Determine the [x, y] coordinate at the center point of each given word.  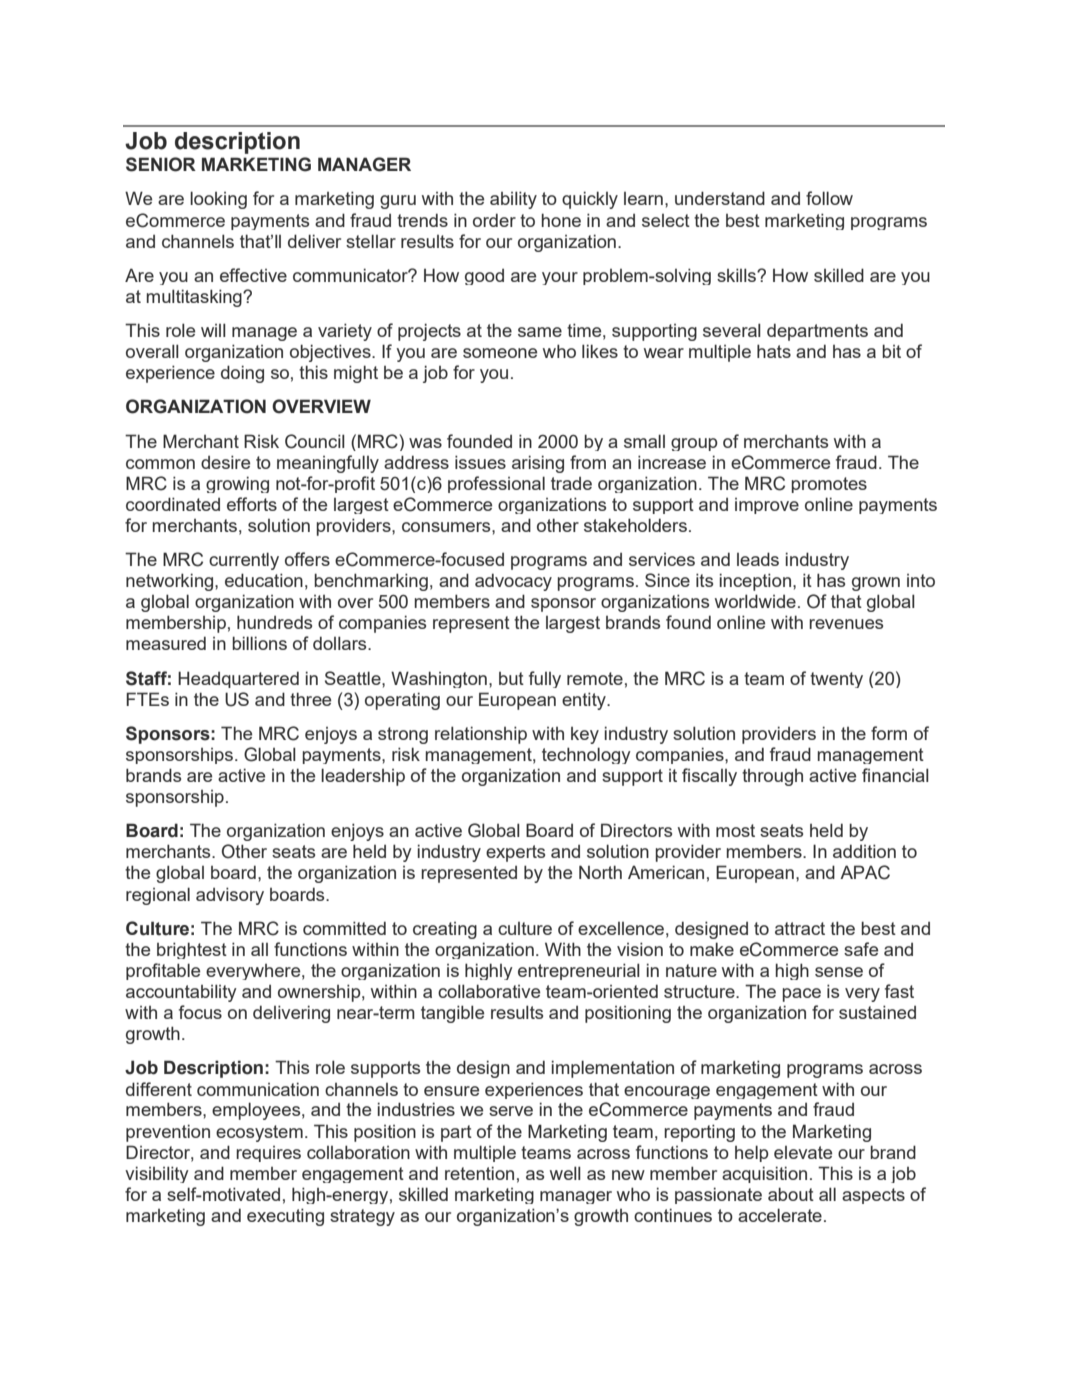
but [511, 678]
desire [225, 462]
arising [538, 464]
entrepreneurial [579, 971]
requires [268, 1154]
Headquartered [238, 679]
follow [829, 198]
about [791, 1194]
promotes [829, 485]
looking [218, 200]
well [565, 1173]
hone [561, 220]
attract [800, 928]
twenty [836, 680]
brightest [192, 950]
